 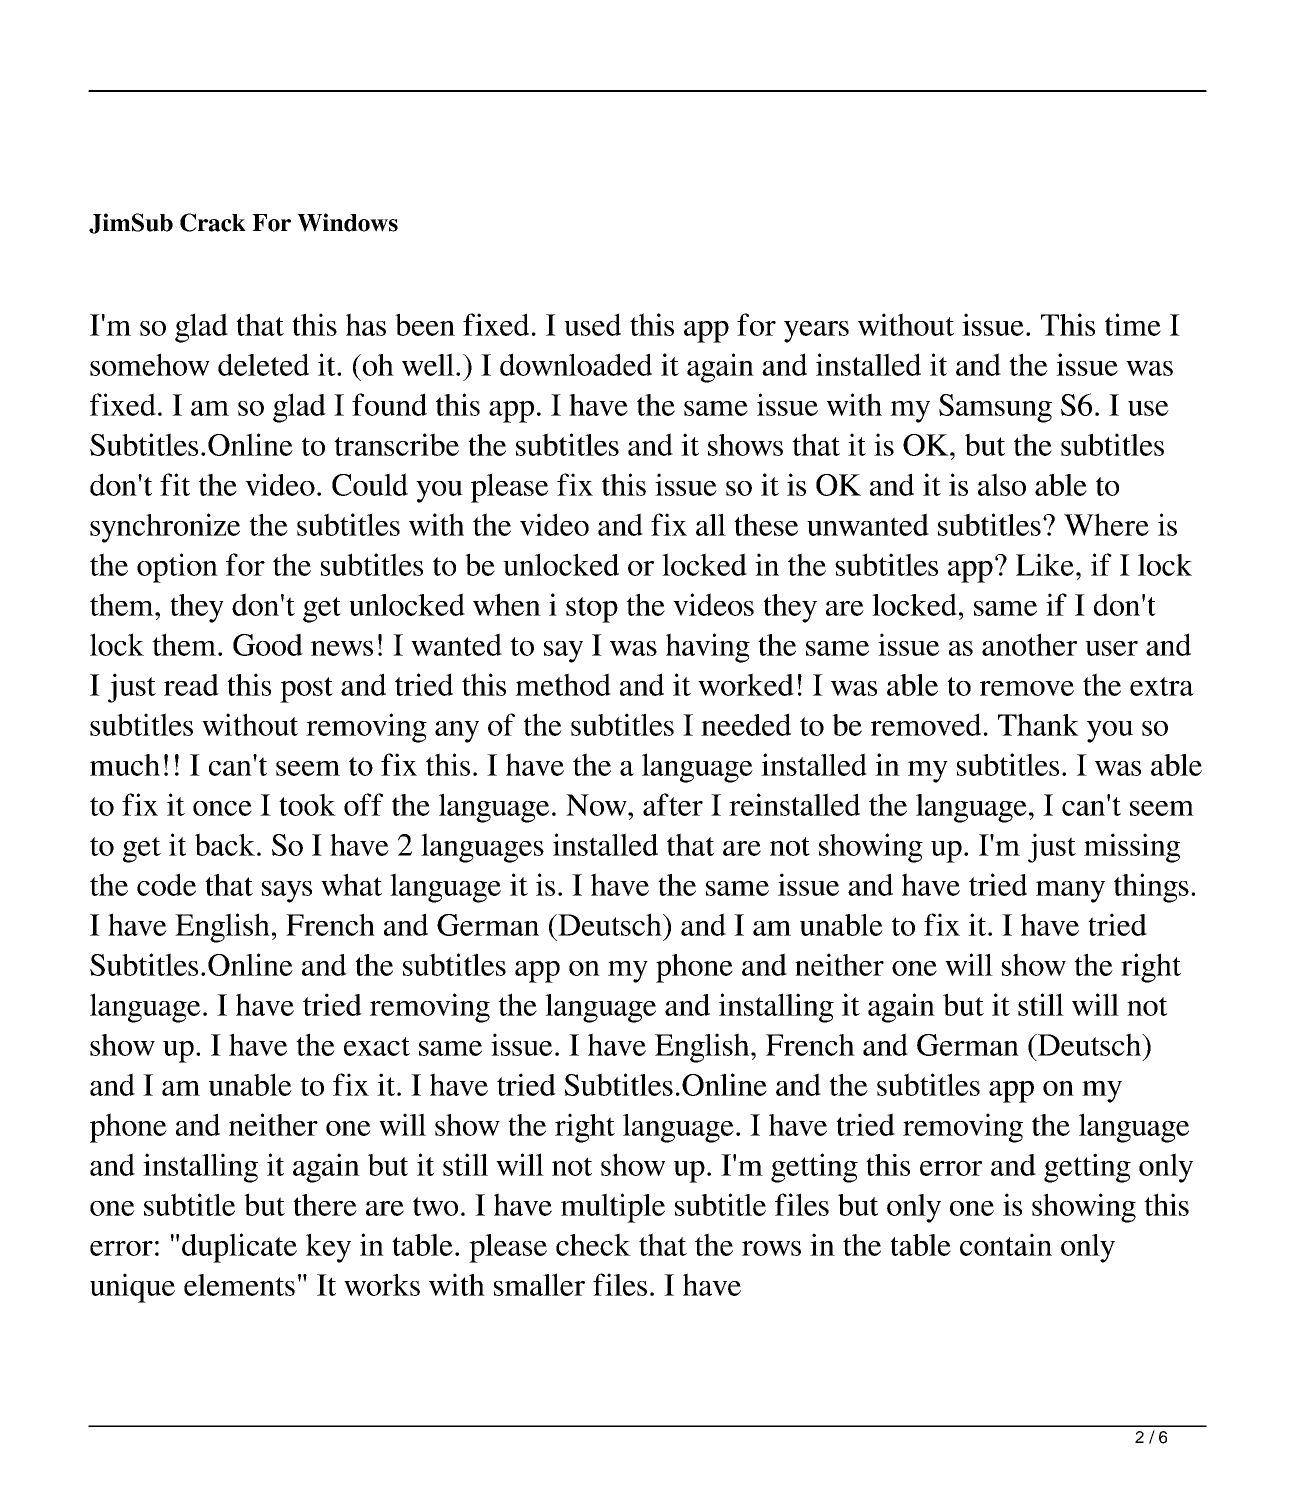 What do you see at coordinates (239, 1248) in the document?
I see `duplicate` at bounding box center [239, 1248].
